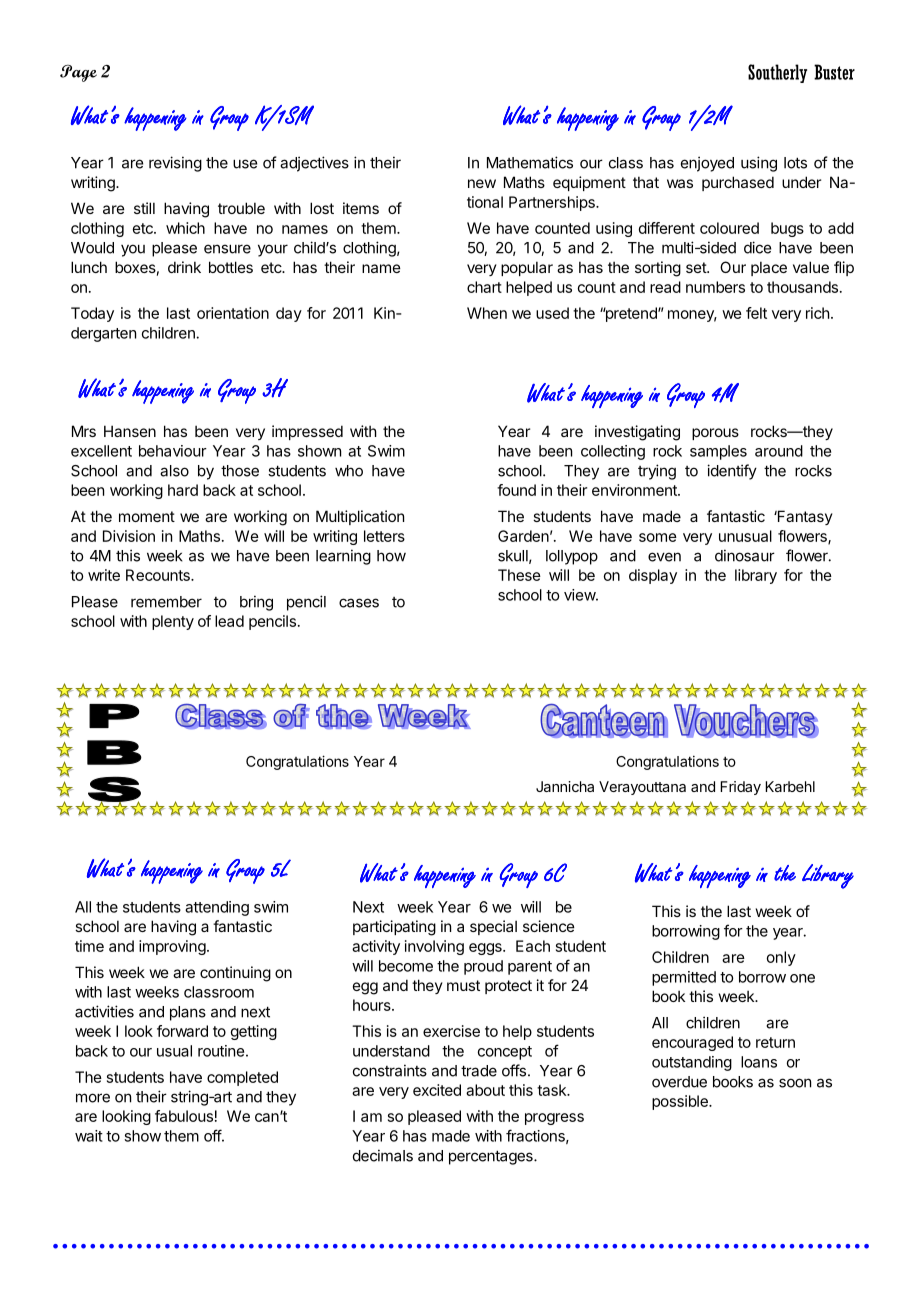 The height and width of the screenshot is (1308, 924). What do you see at coordinates (493, 927) in the screenshot?
I see `special` at bounding box center [493, 927].
